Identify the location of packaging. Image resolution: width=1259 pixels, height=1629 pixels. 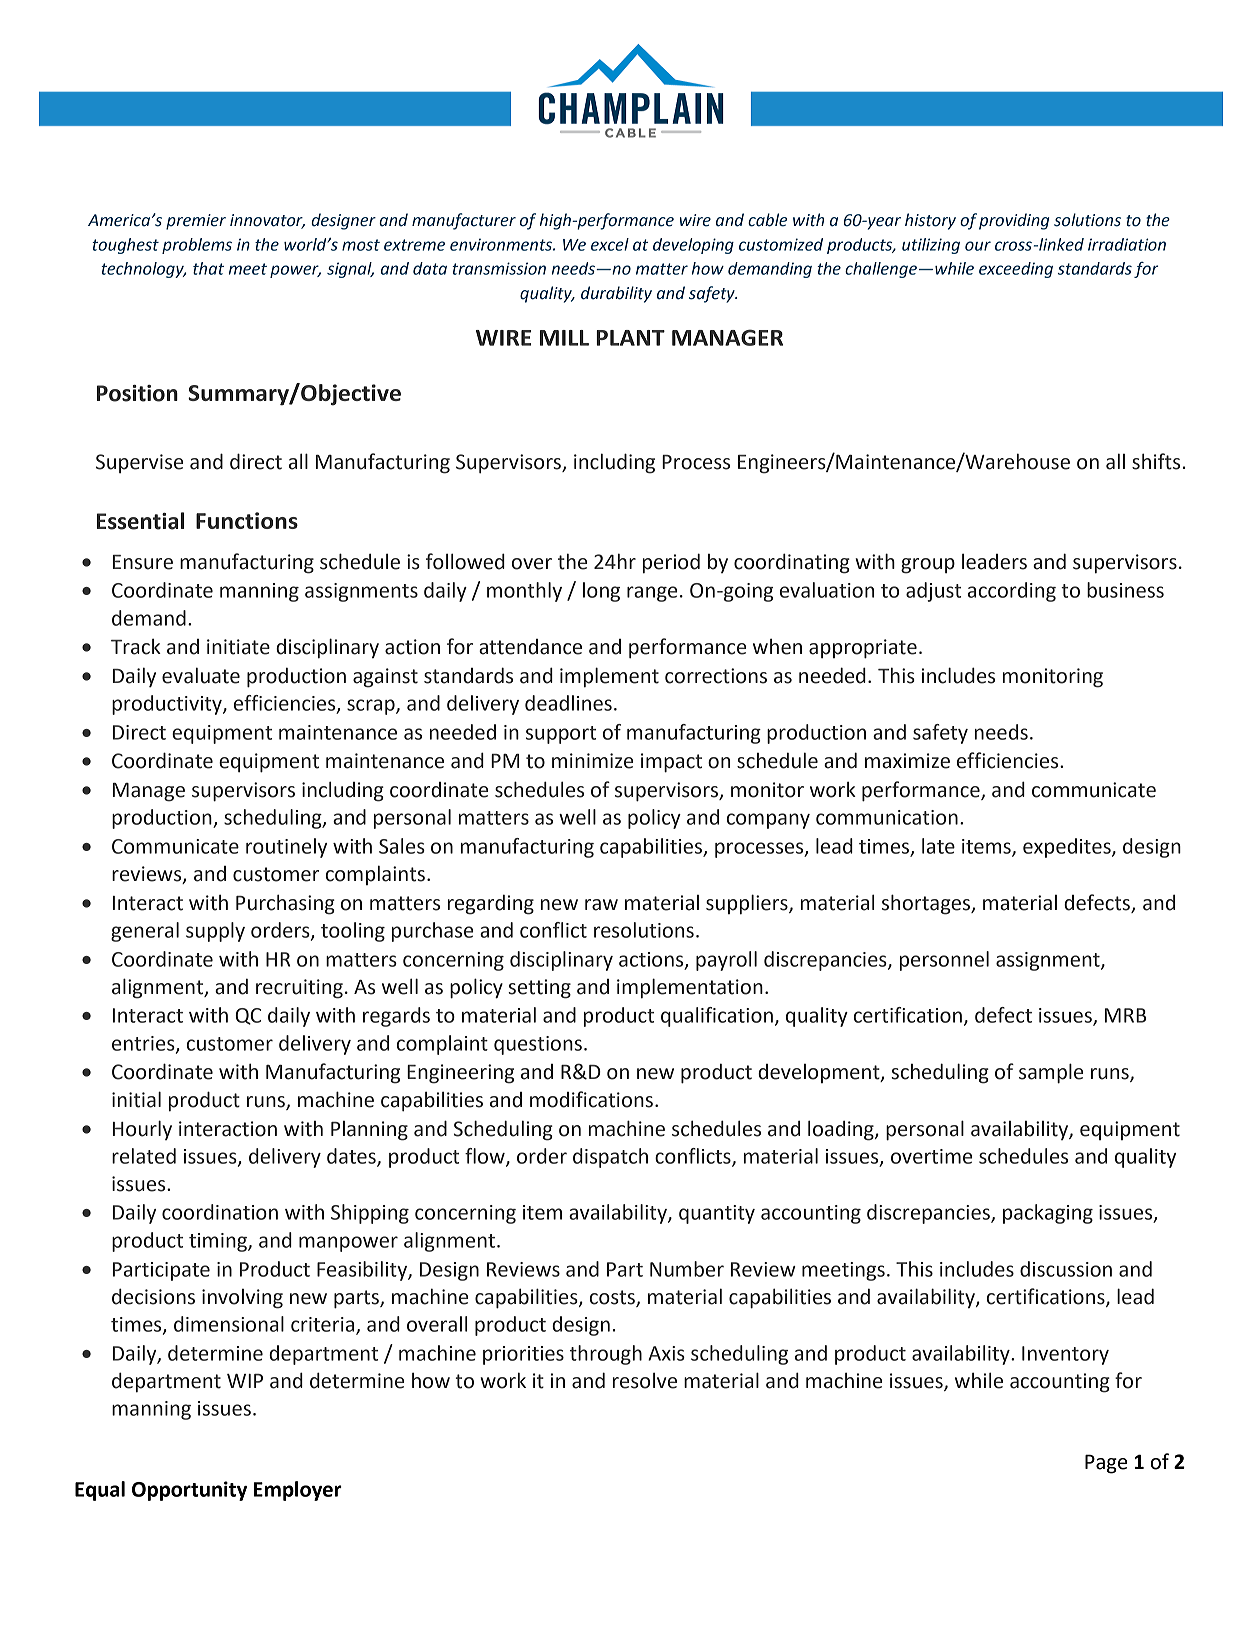
(1048, 1214).
